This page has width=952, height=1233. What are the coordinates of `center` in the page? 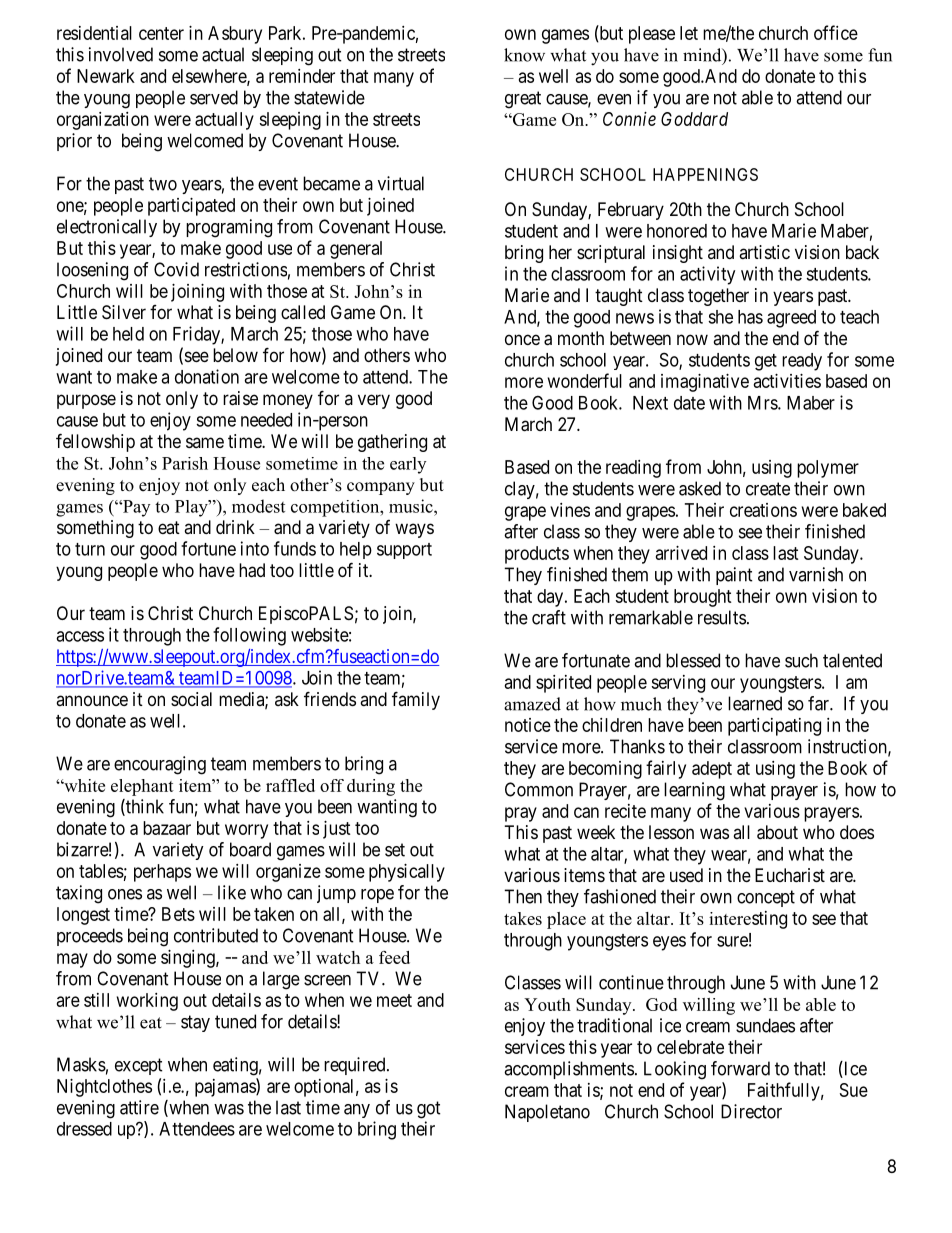 It's located at (161, 33).
